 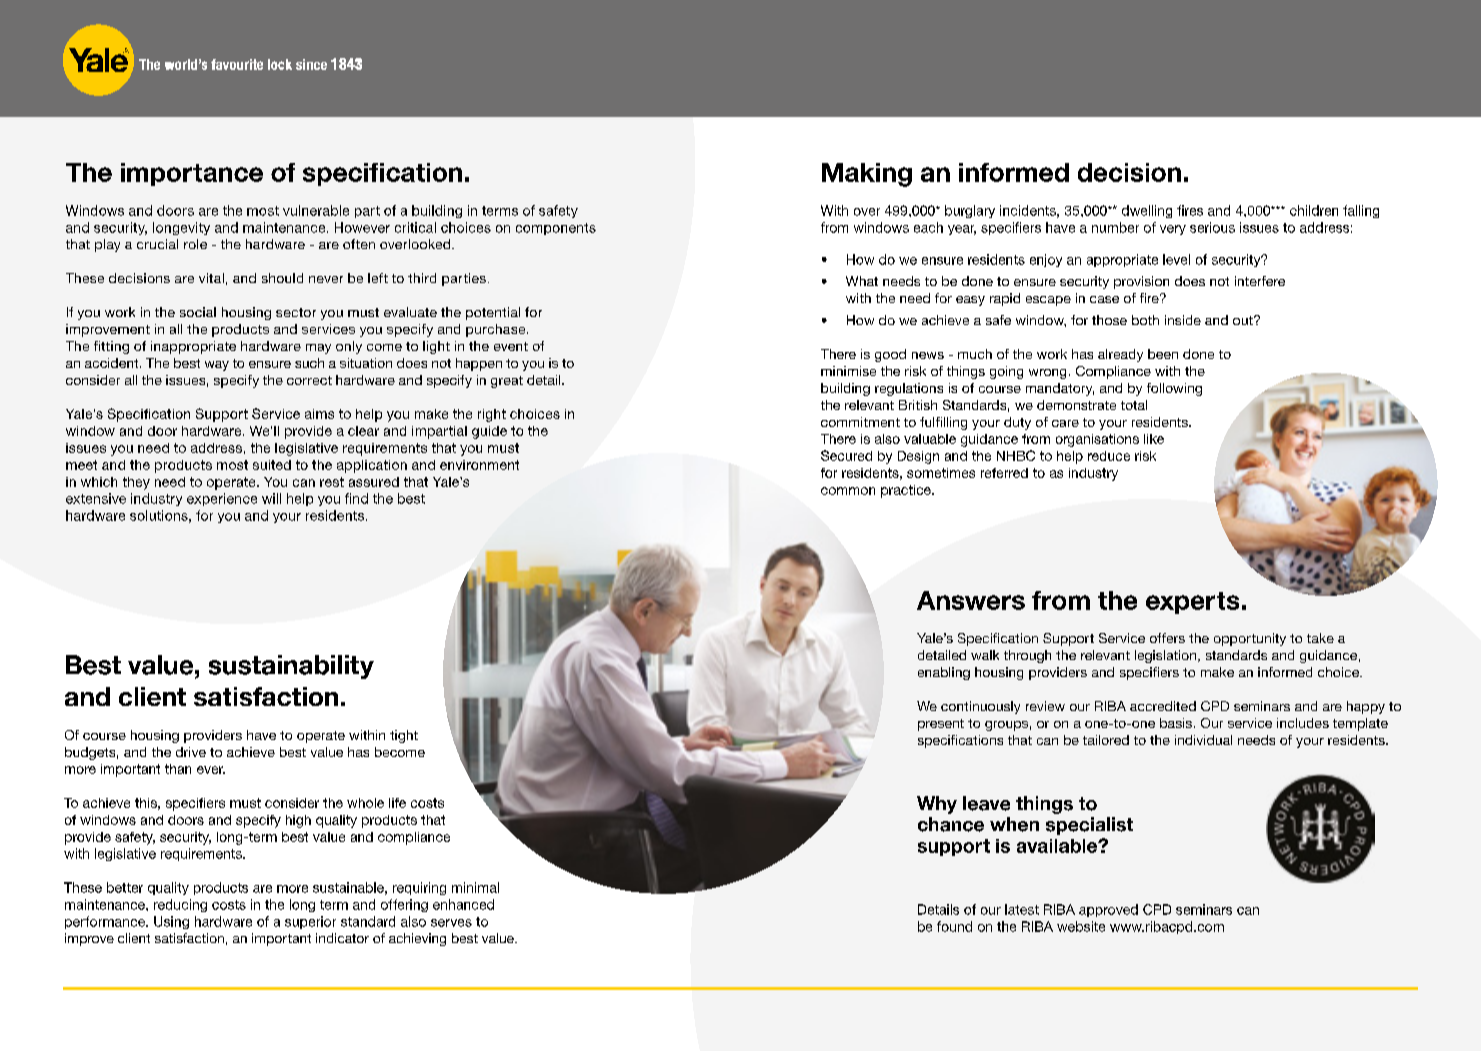 I want to click on reducing, so click(x=180, y=905).
